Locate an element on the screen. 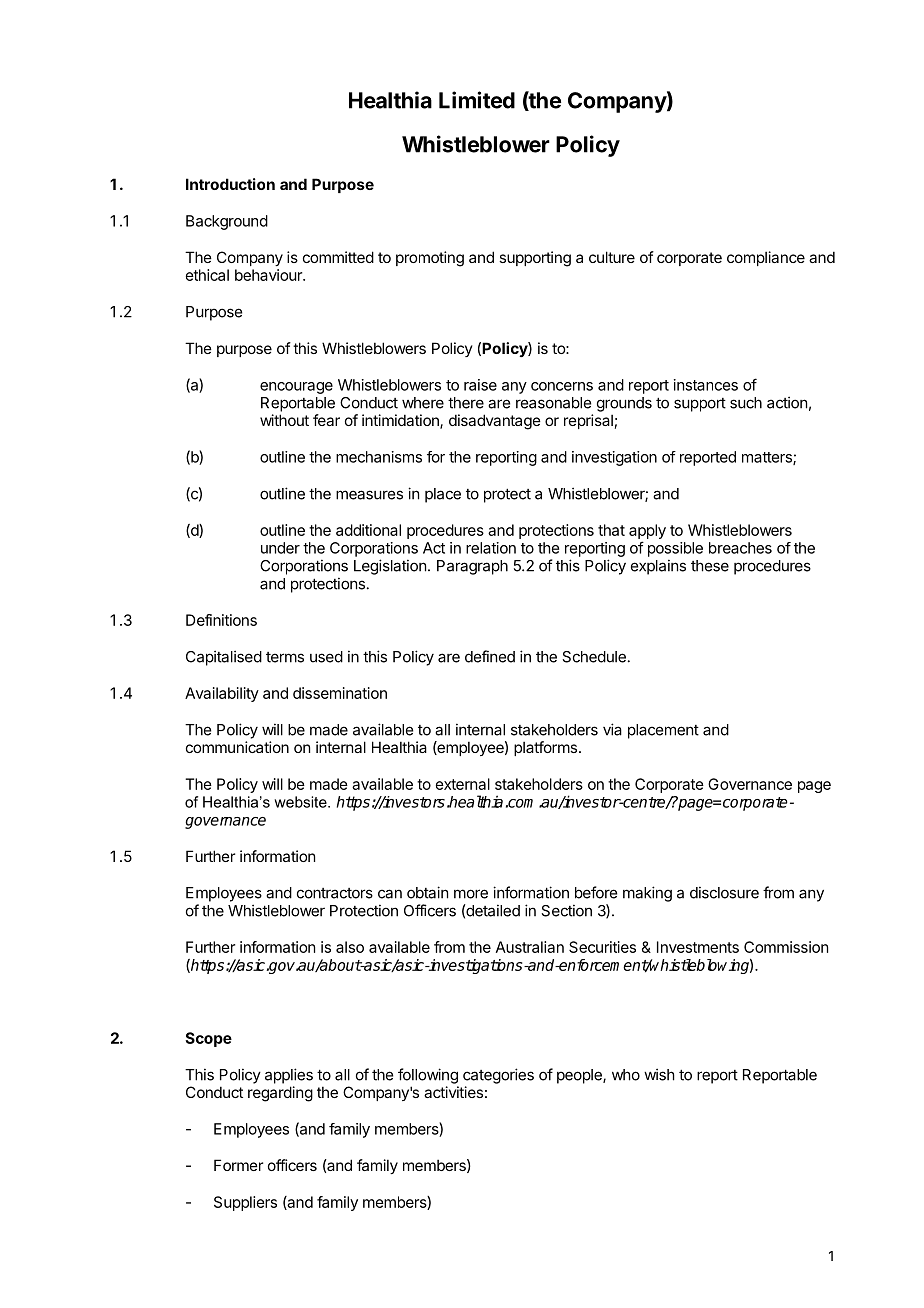 The width and height of the screenshot is (924, 1308). external is located at coordinates (463, 784).
